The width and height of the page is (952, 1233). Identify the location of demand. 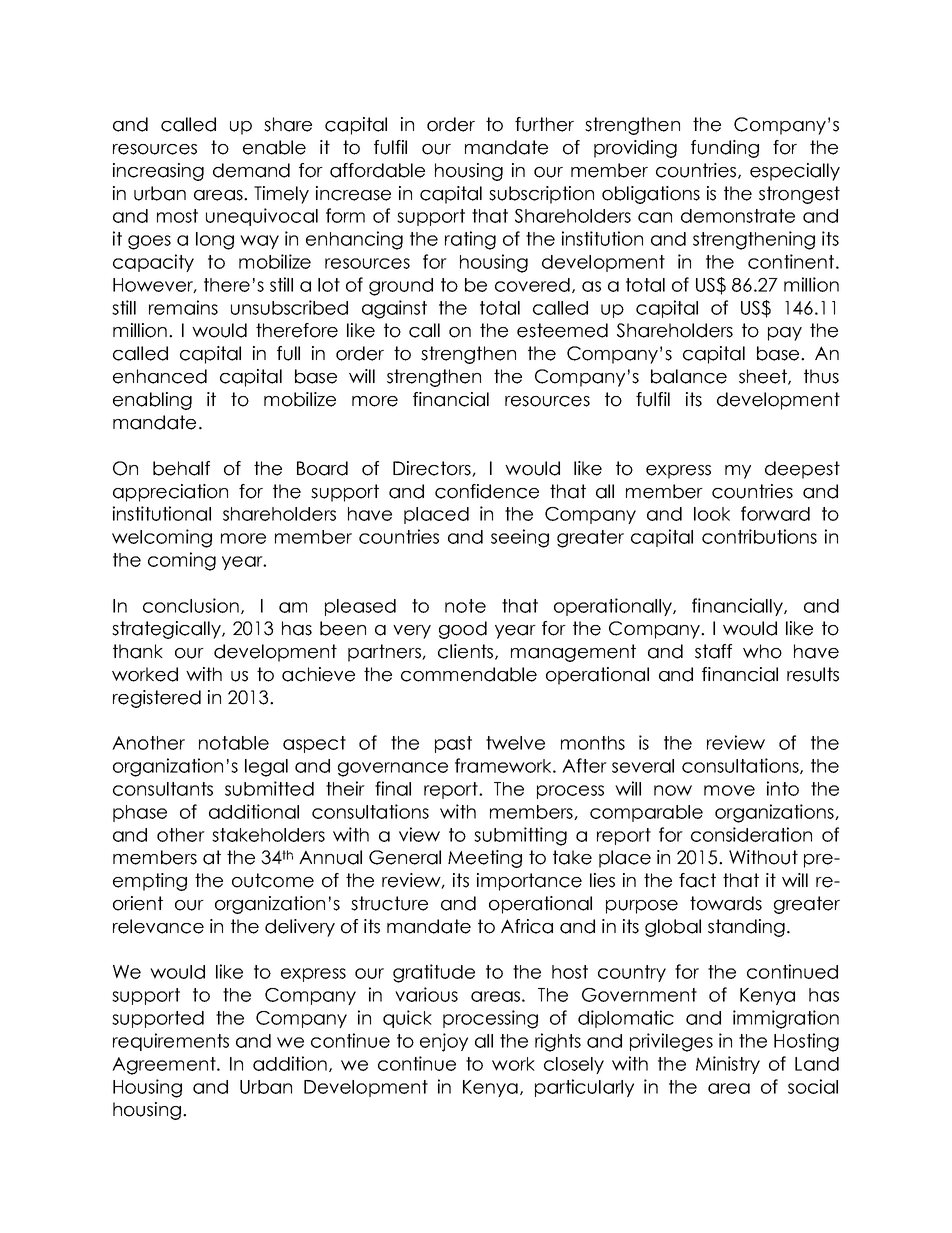
(251, 170).
